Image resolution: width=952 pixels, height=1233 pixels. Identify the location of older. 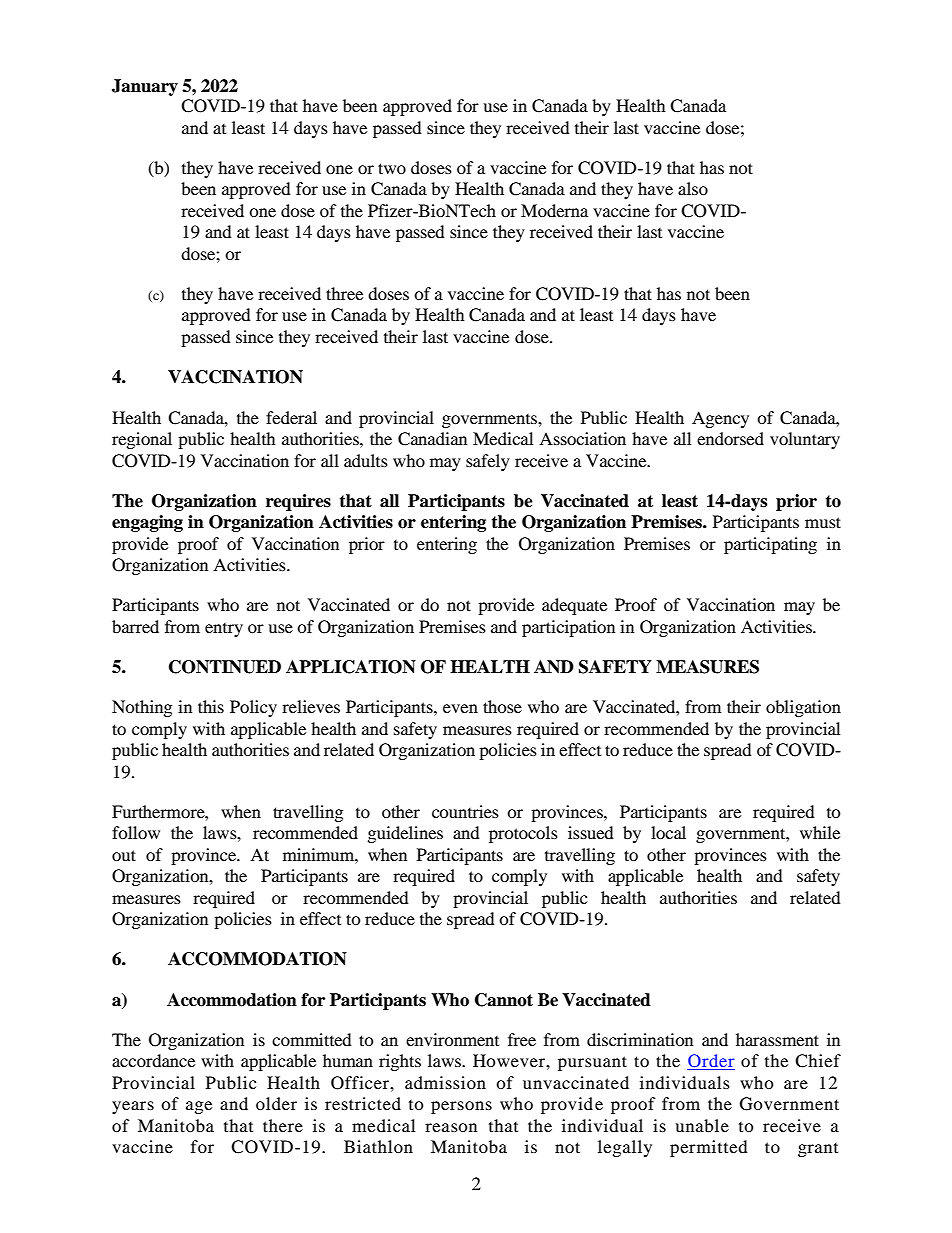
(276, 1103).
